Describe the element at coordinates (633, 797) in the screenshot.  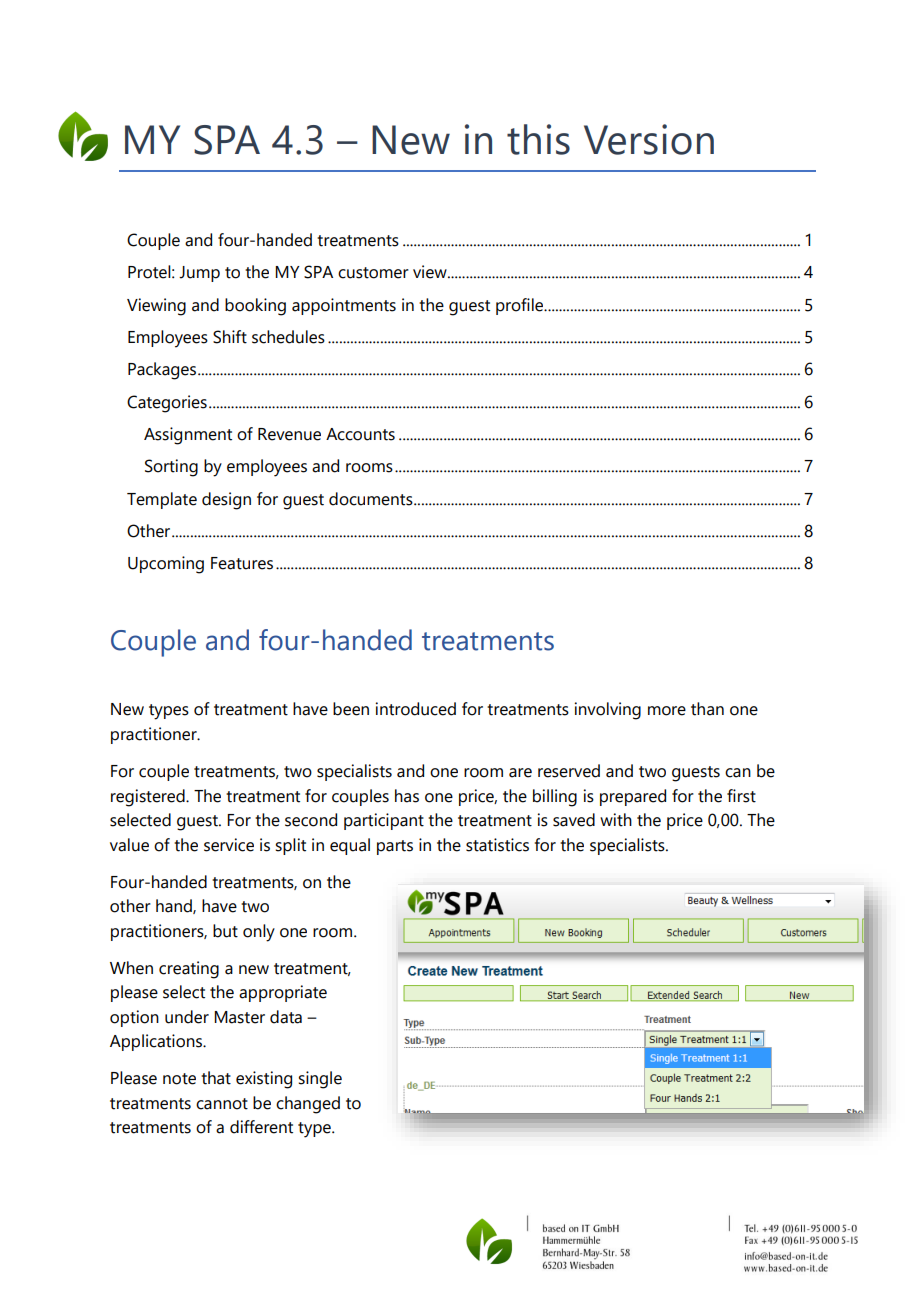
I see `prepared` at that location.
